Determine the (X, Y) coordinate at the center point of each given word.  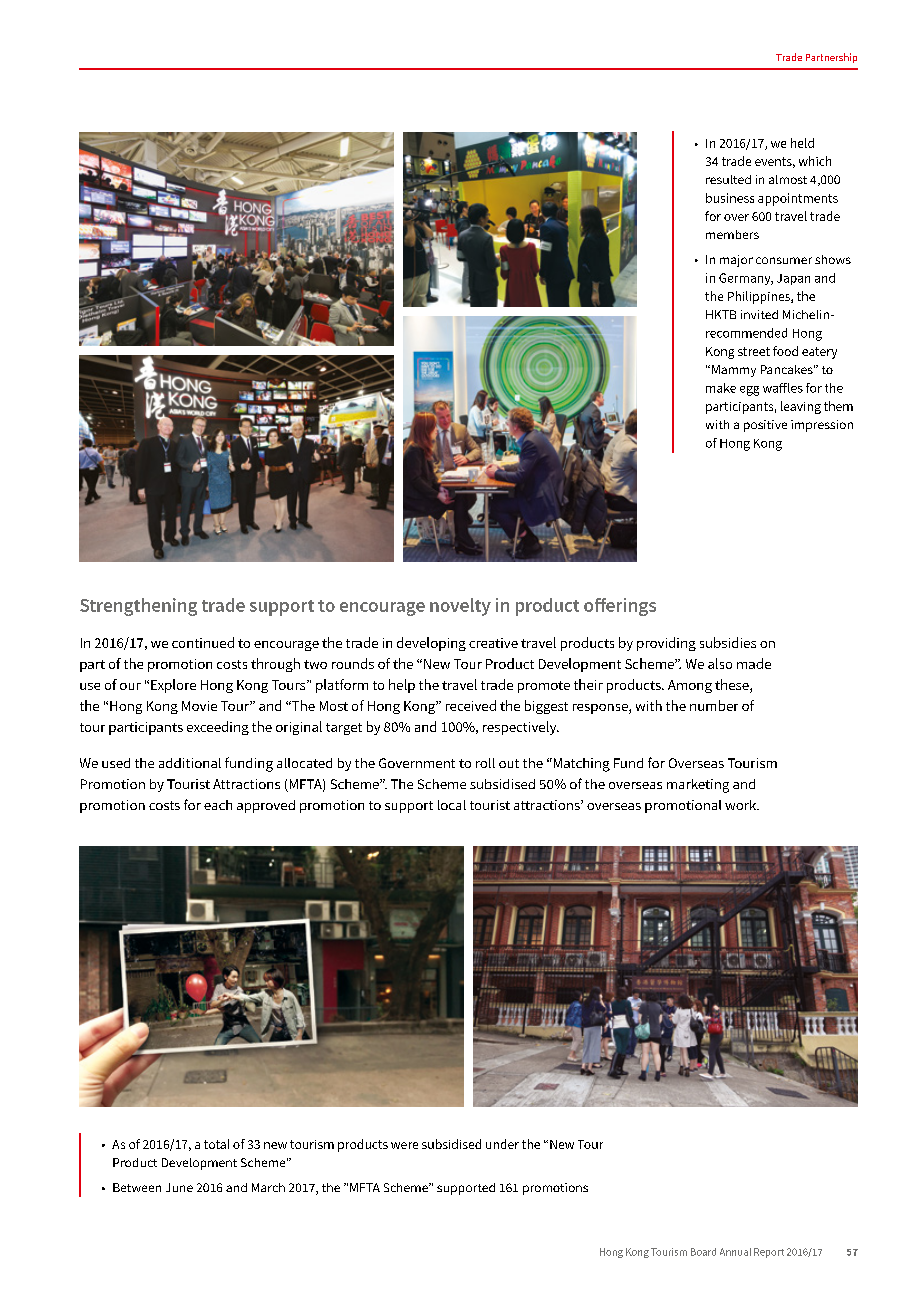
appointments (798, 199)
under (502, 1144)
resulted (728, 179)
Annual (735, 1252)
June (179, 1187)
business (730, 198)
